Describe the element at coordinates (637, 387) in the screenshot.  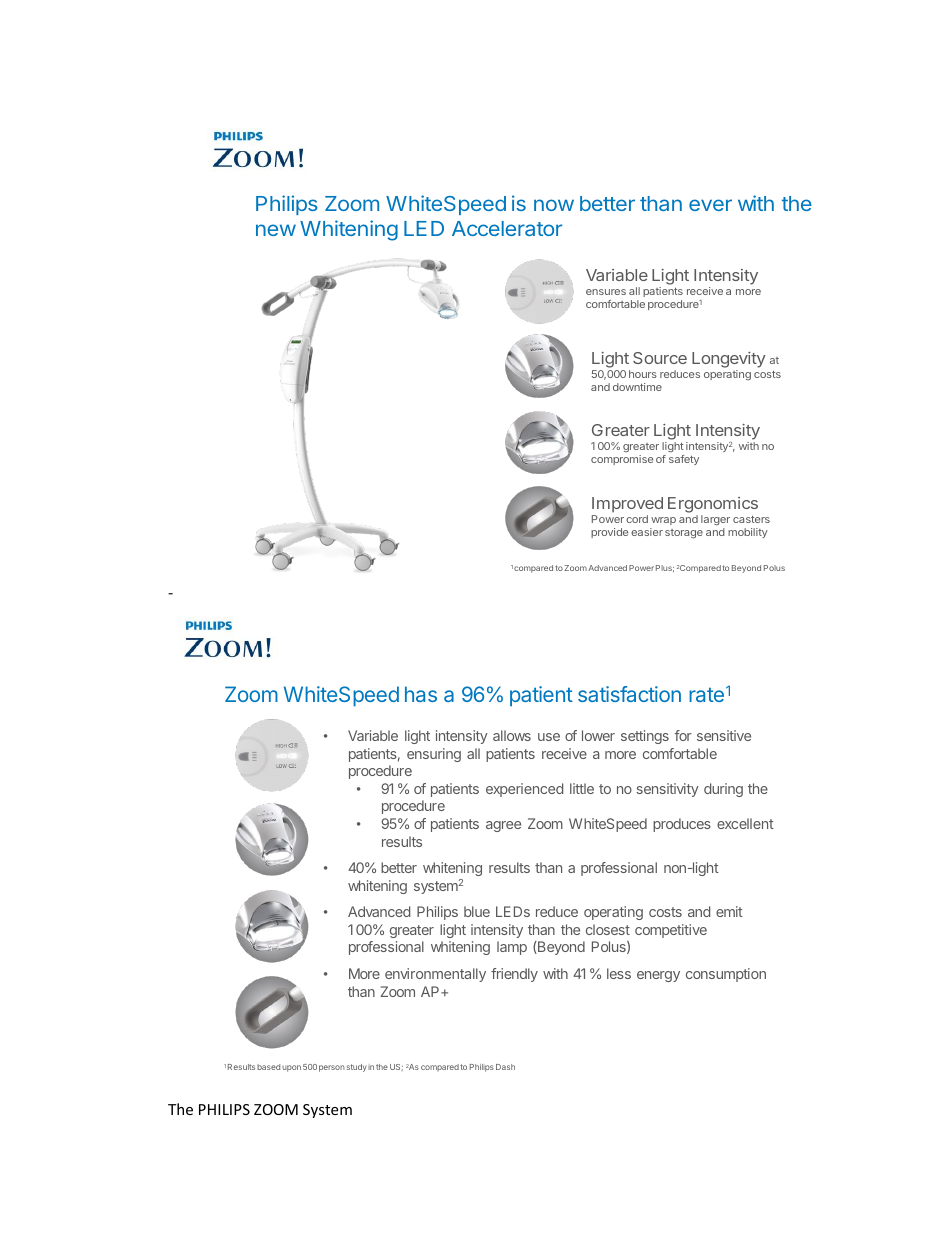
I see `downtime` at that location.
